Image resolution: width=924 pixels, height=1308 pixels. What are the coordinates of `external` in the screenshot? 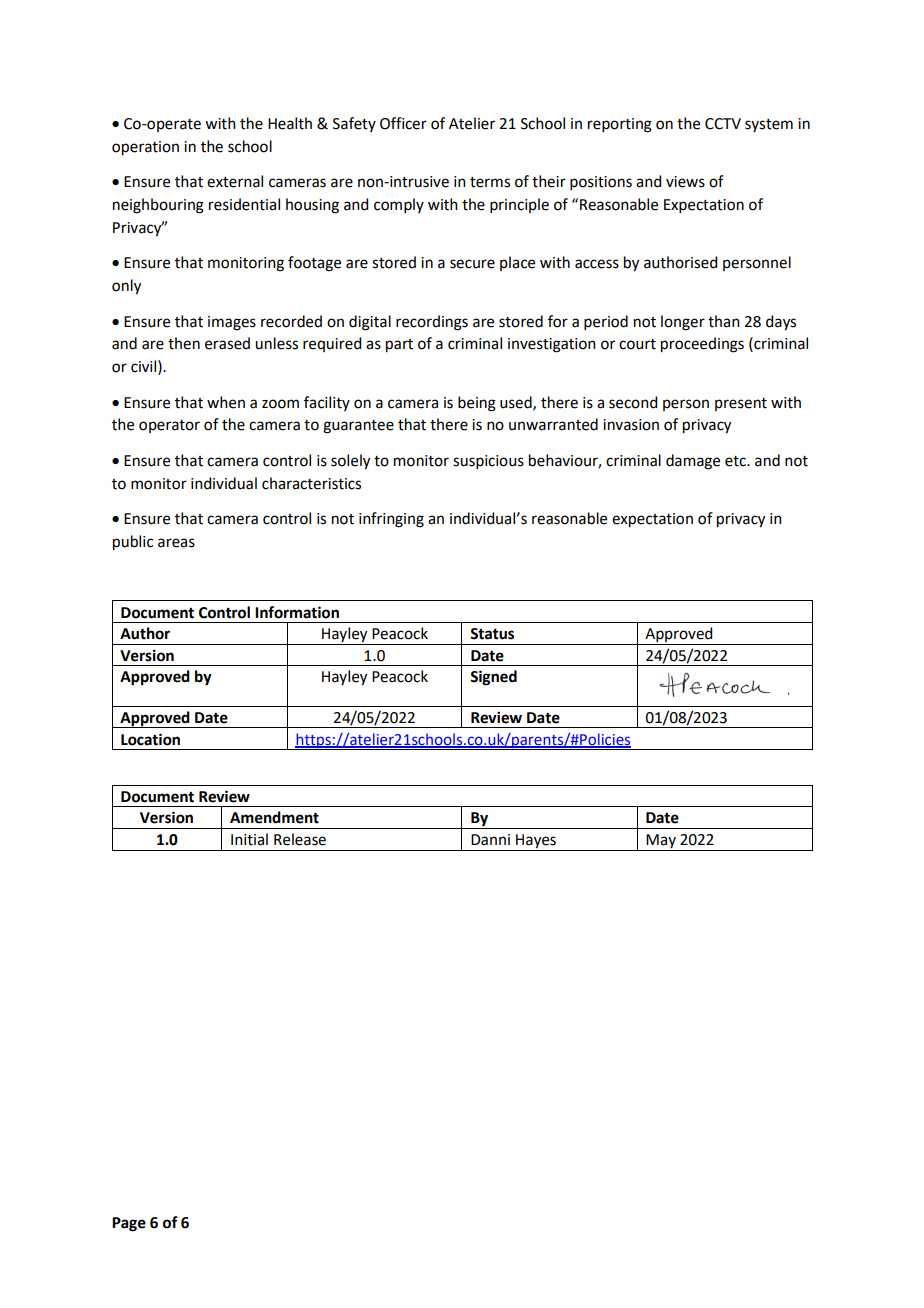 It's located at (235, 181).
